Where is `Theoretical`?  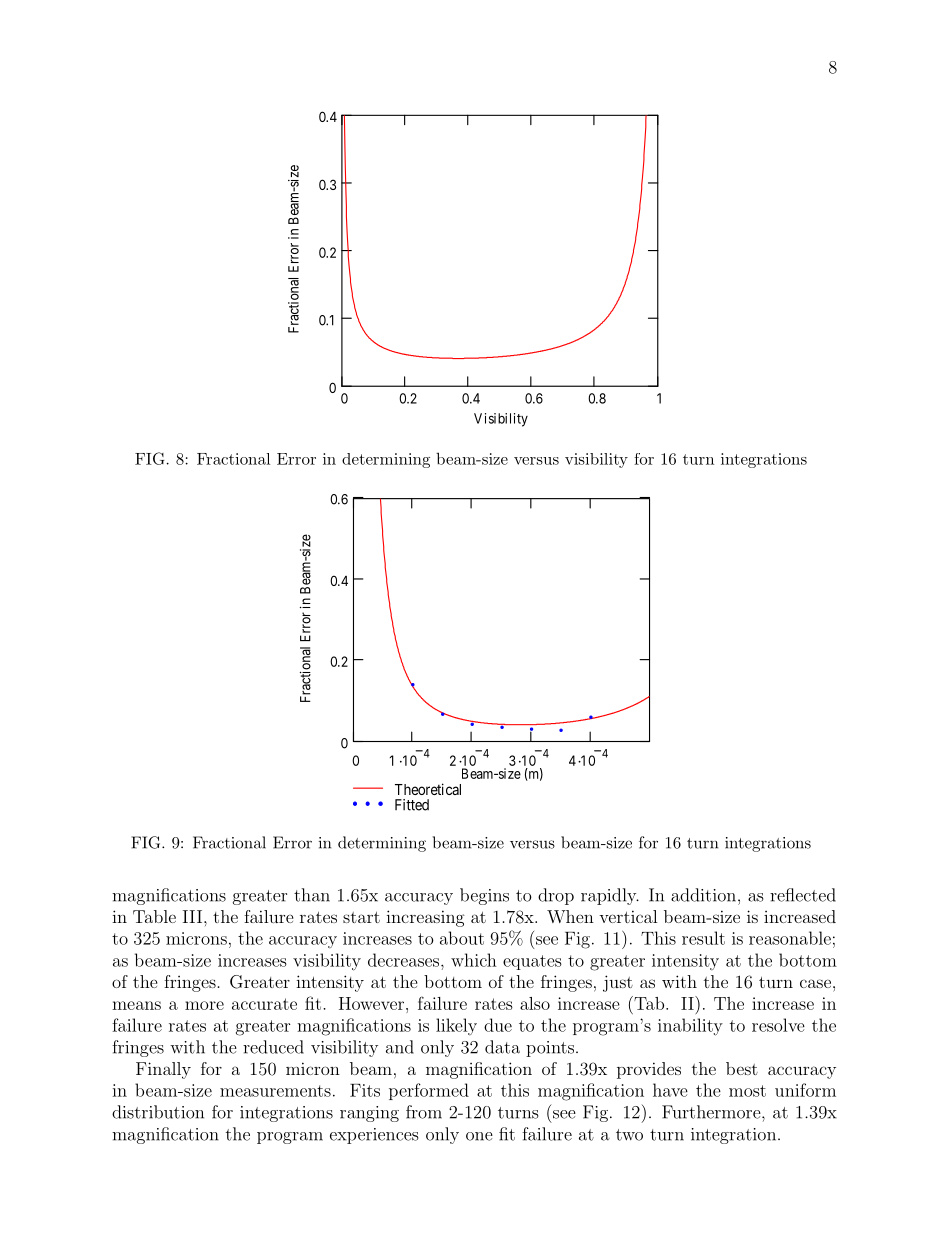
Theoretical is located at coordinates (428, 789).
